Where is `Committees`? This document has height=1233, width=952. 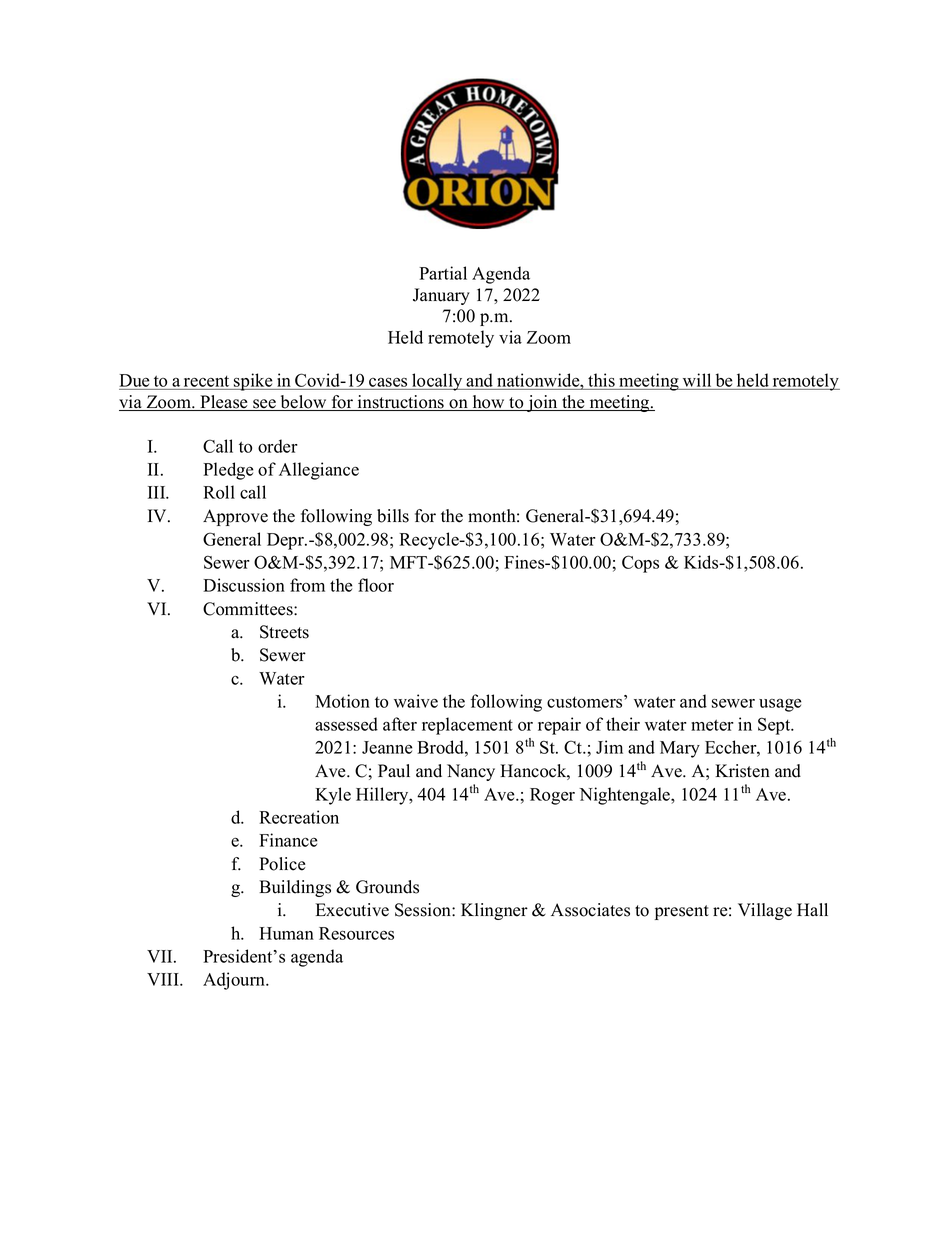
Committees is located at coordinates (249, 609).
